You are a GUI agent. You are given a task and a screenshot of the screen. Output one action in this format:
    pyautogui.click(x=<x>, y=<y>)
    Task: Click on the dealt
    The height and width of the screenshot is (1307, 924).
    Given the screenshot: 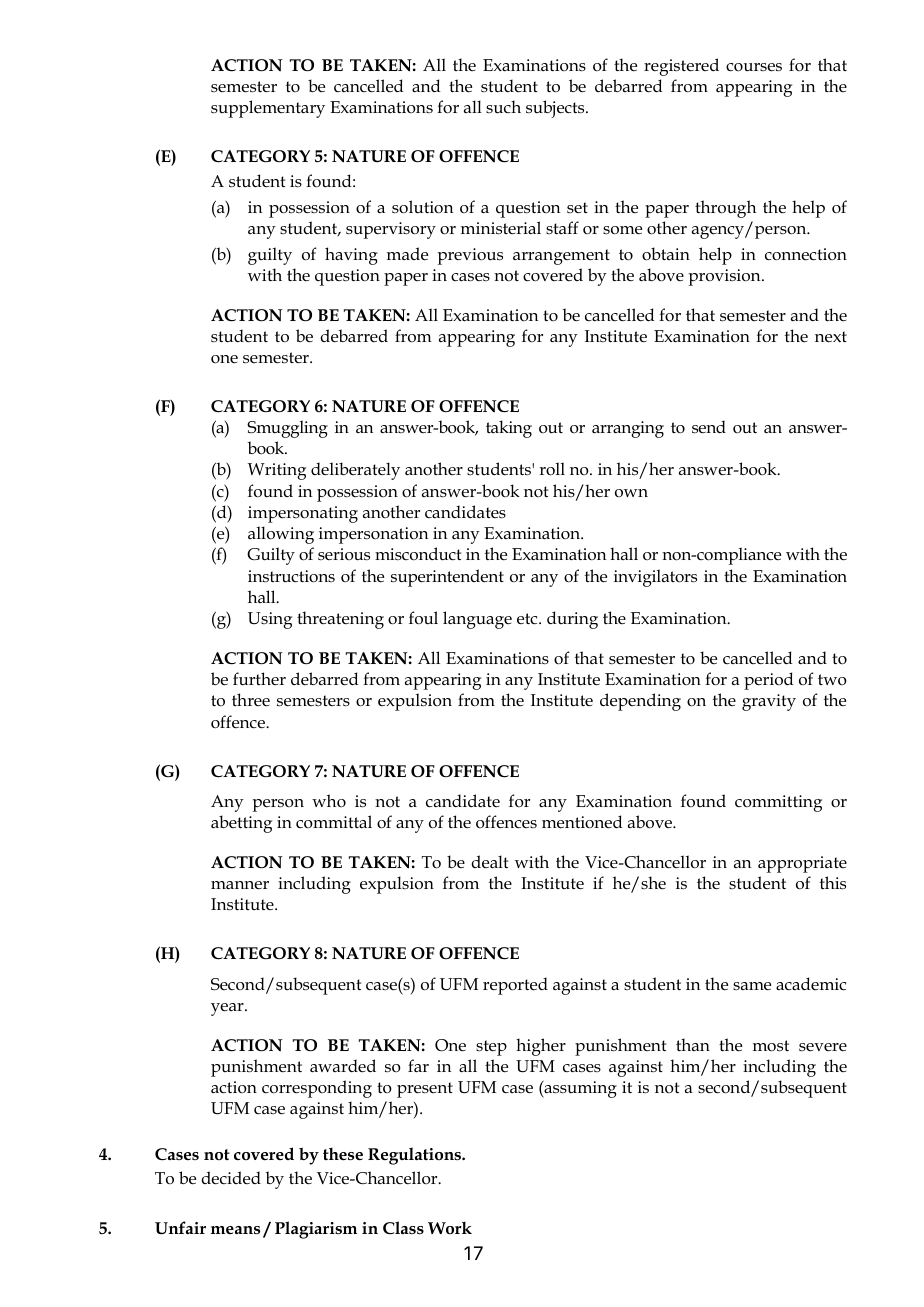 What is the action you would take?
    pyautogui.click(x=489, y=862)
